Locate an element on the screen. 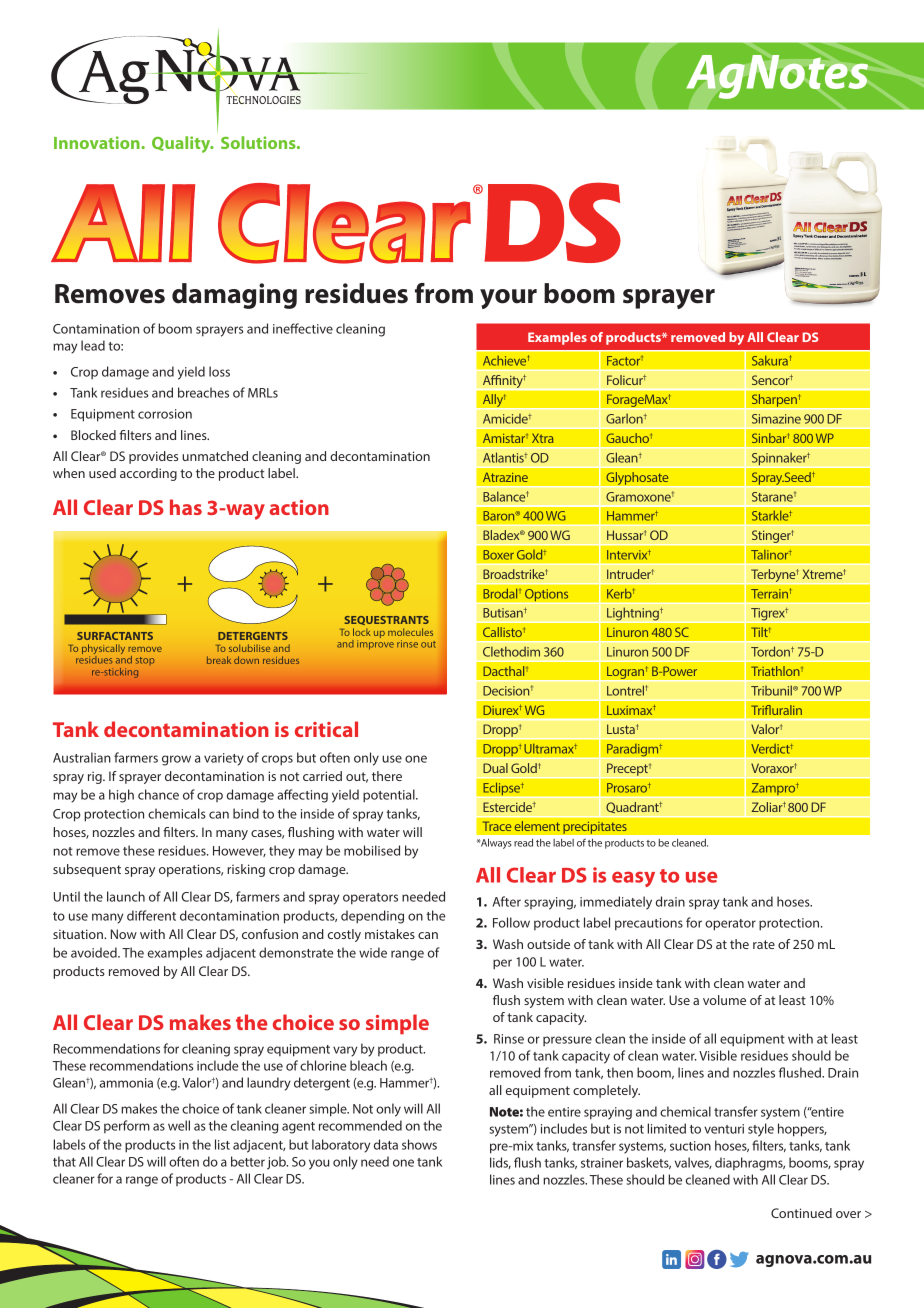 Image resolution: width=924 pixels, height=1308 pixels. Triathlon is located at coordinates (776, 671).
